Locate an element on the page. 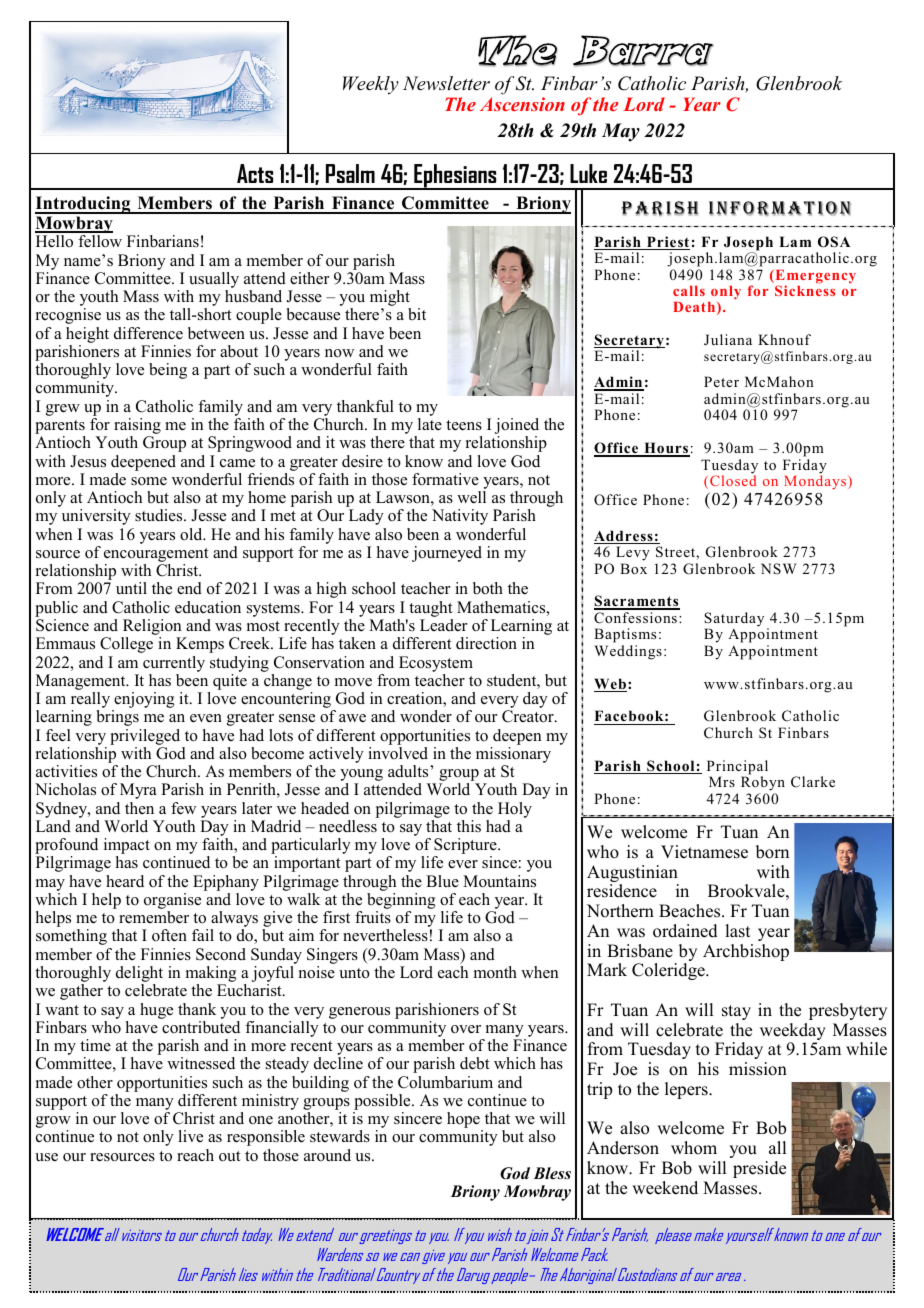 Image resolution: width=924 pixels, height=1308 pixels. Newsletter is located at coordinates (446, 83).
